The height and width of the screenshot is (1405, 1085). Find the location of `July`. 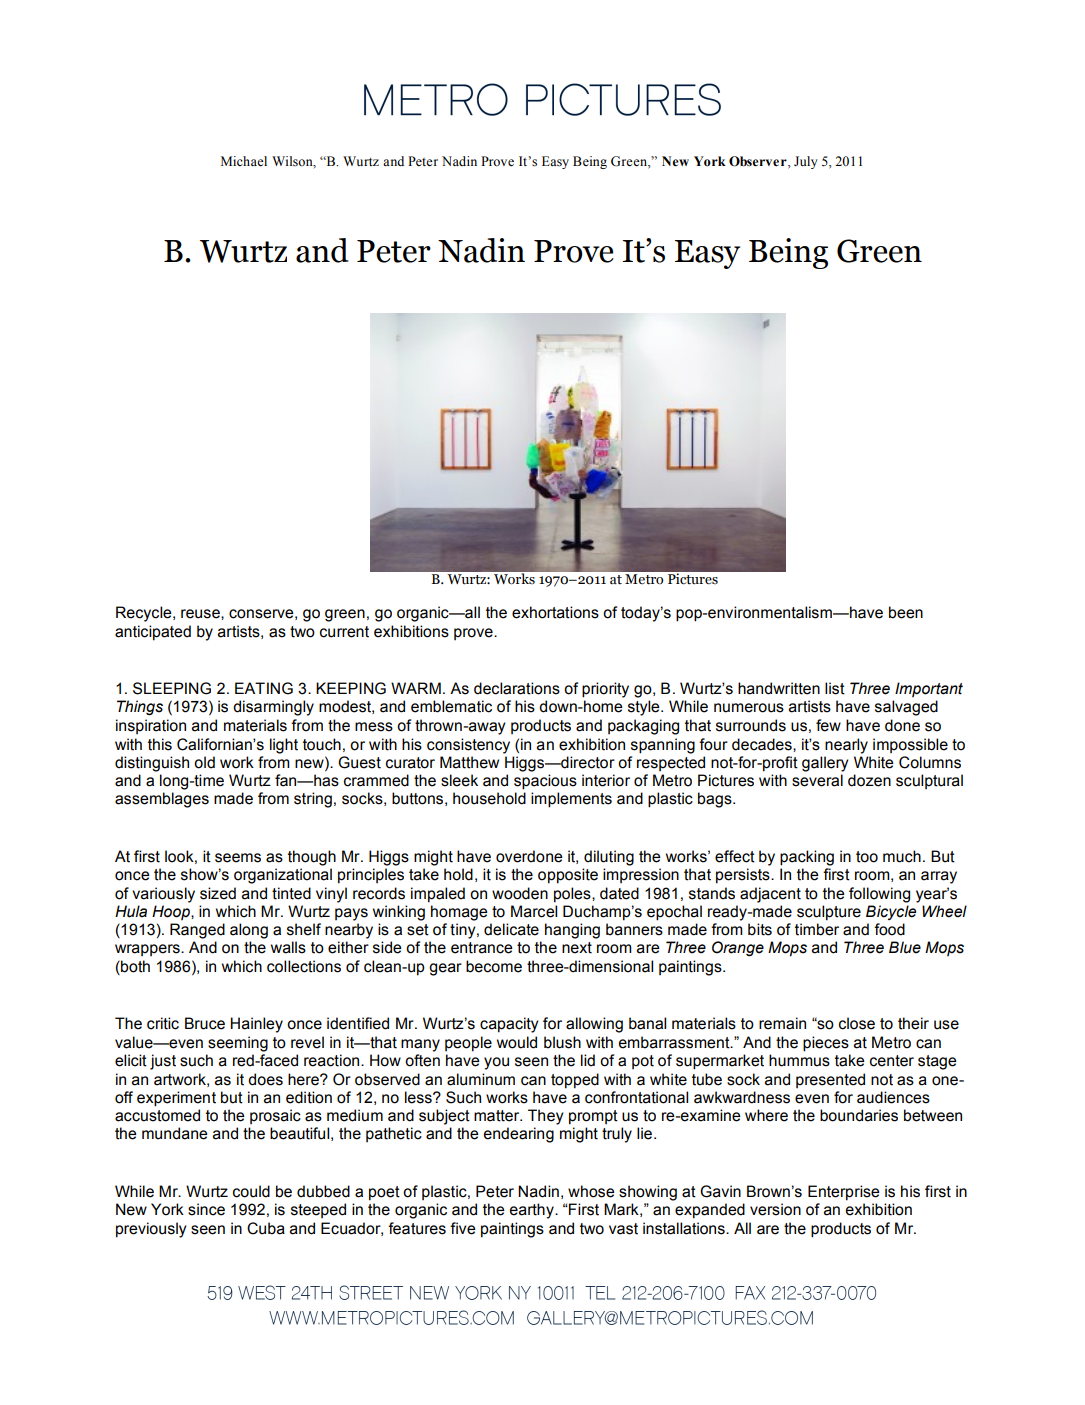

July is located at coordinates (806, 162).
